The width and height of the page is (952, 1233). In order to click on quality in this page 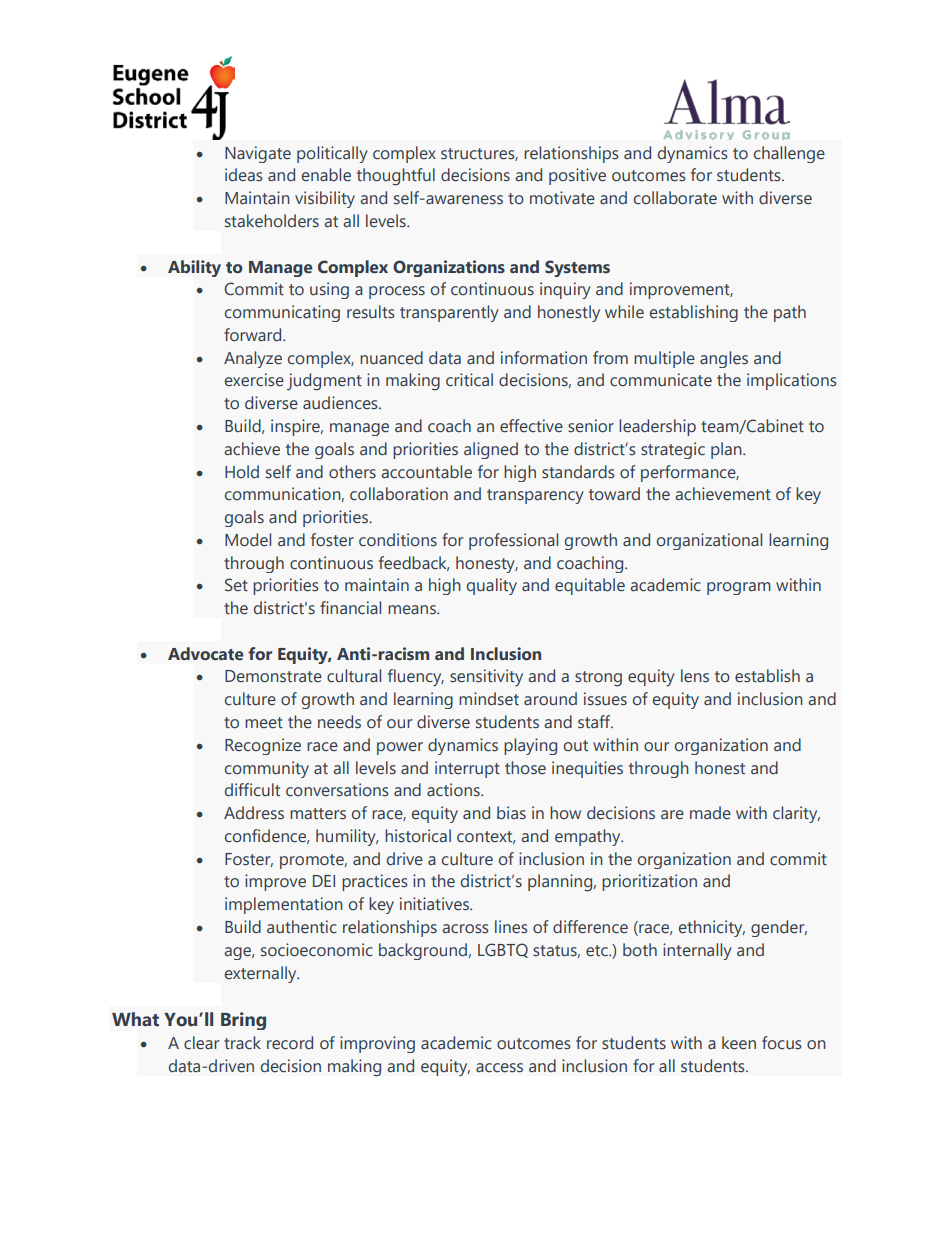, I will do `click(492, 586)`.
